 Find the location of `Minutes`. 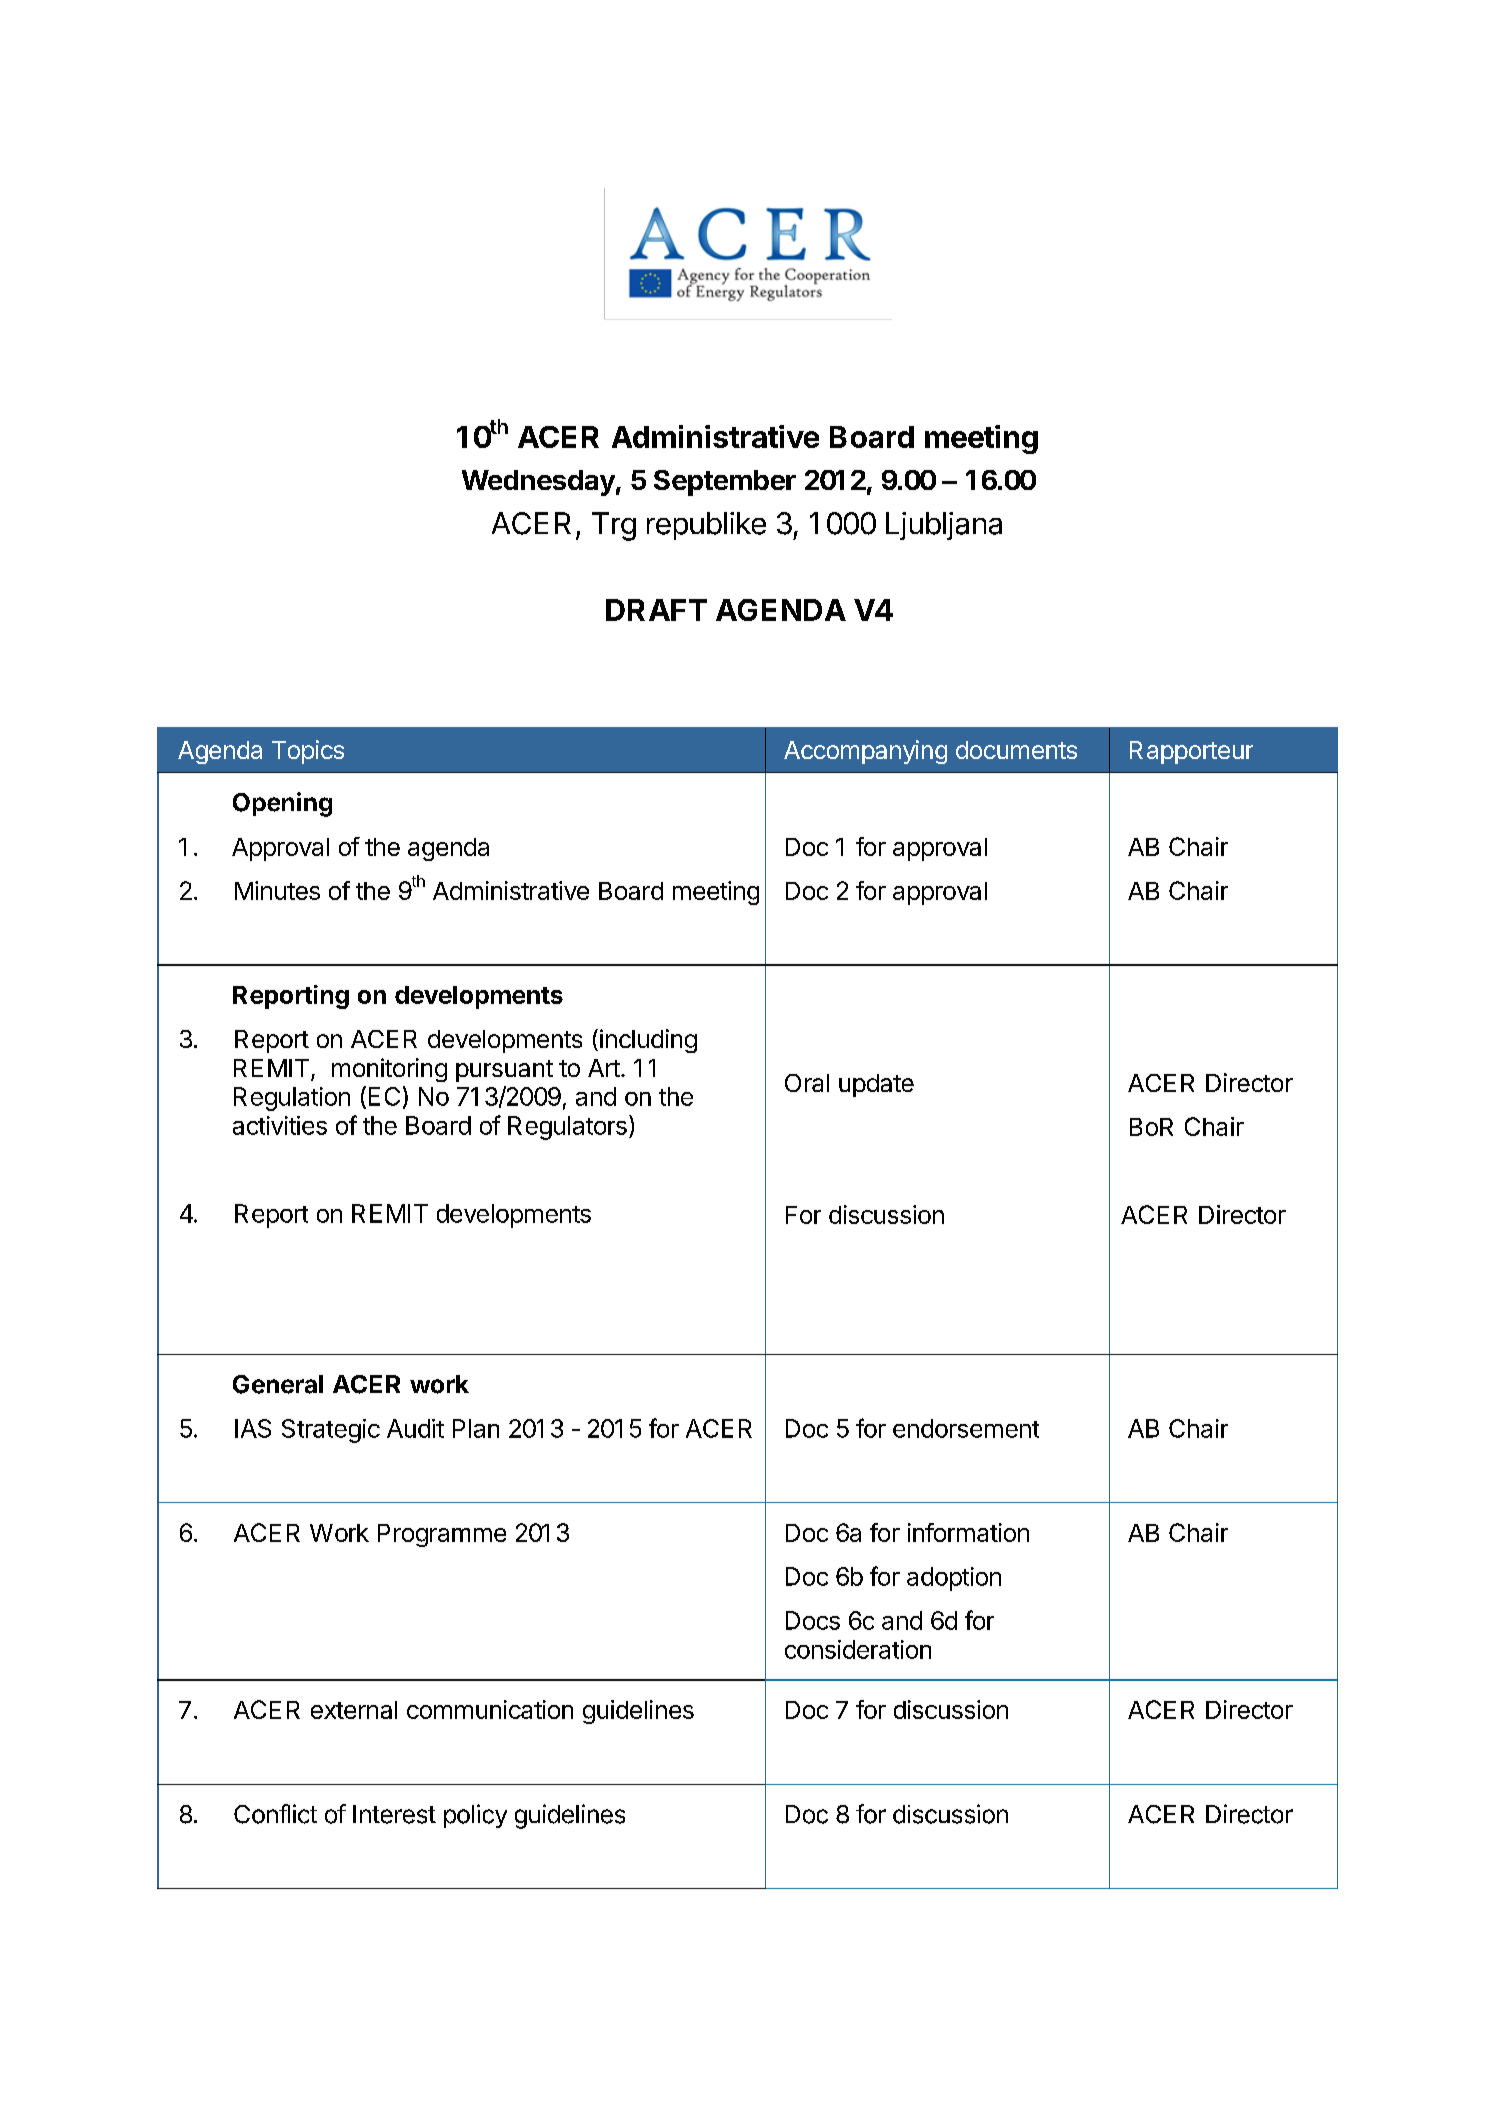

Minutes is located at coordinates (277, 890).
